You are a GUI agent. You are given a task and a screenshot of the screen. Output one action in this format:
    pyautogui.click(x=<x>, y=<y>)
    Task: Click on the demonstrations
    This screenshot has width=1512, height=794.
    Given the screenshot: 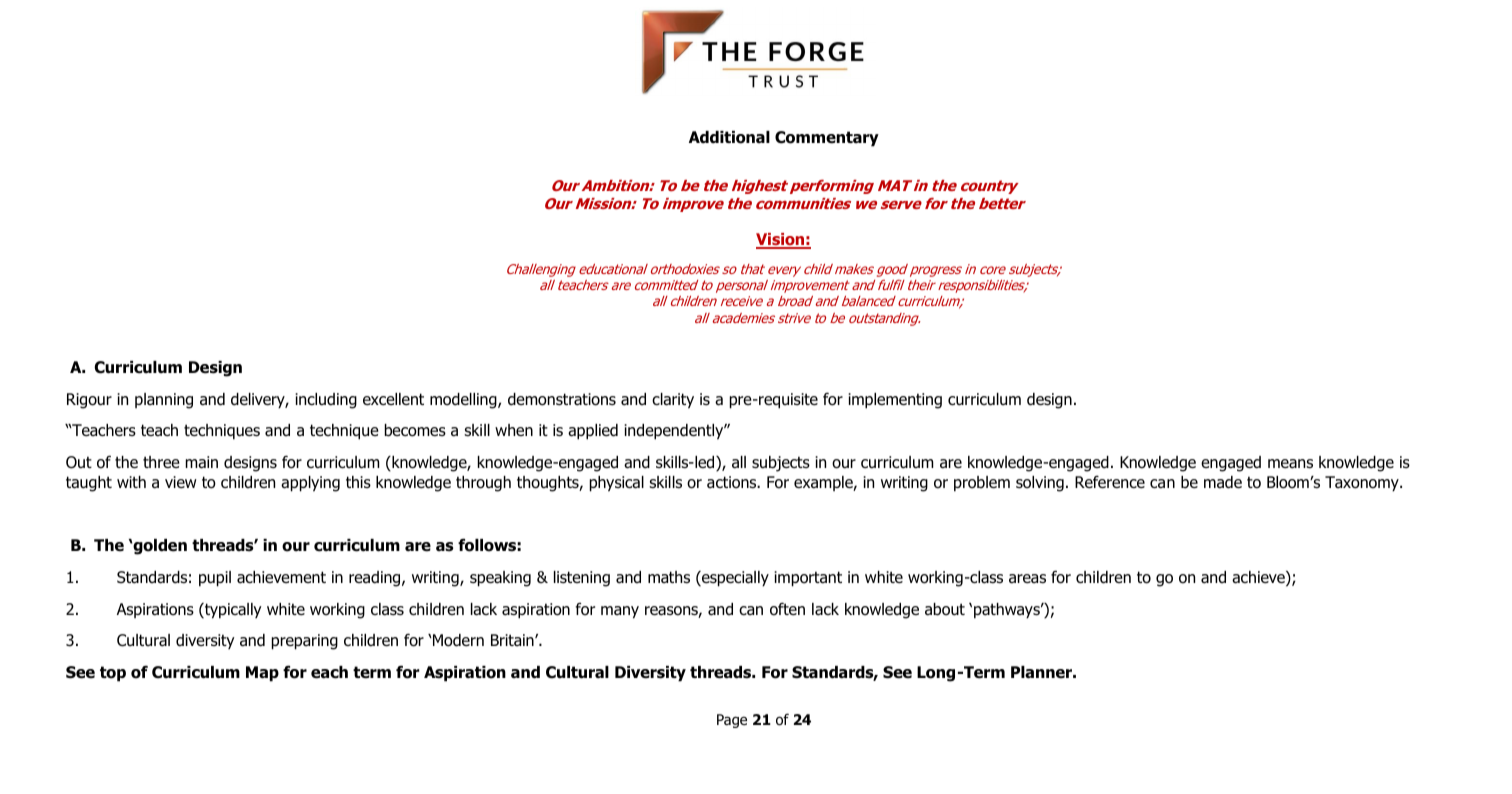 What is the action you would take?
    pyautogui.click(x=562, y=399)
